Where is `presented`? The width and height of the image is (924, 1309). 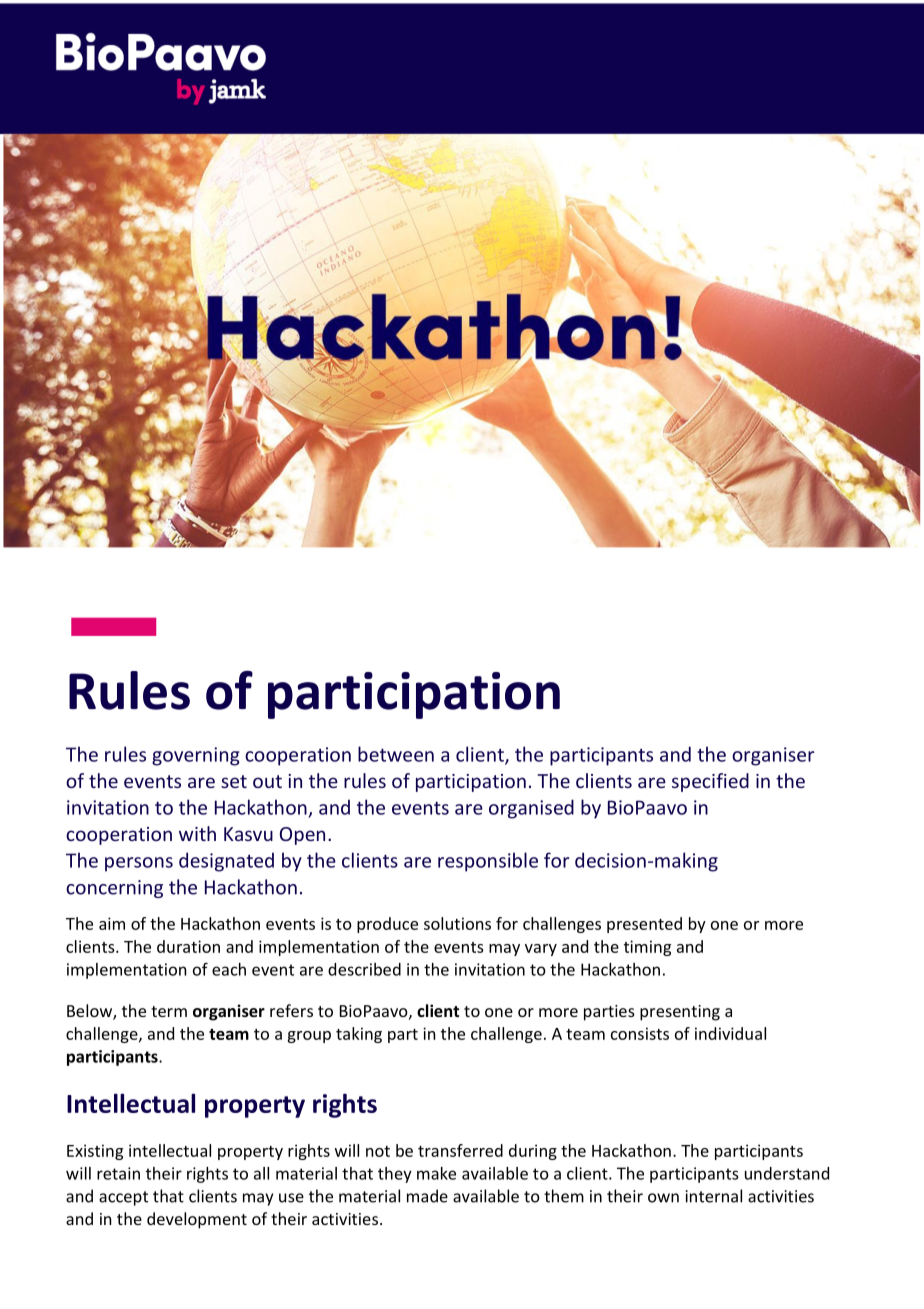 presented is located at coordinates (644, 925).
